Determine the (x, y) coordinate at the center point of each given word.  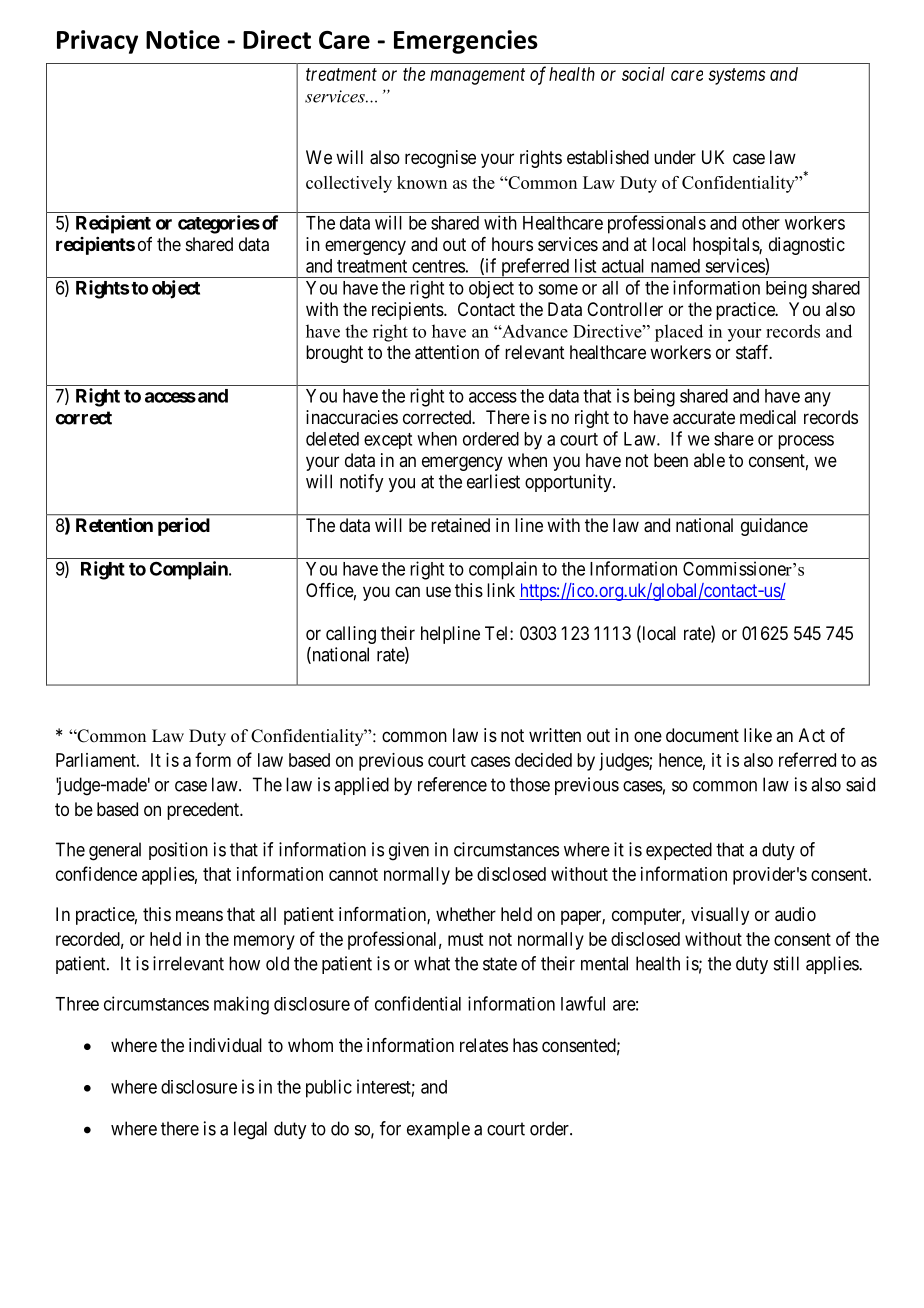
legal (250, 1130)
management (477, 76)
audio (795, 914)
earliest (493, 481)
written (555, 735)
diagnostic (807, 246)
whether (466, 914)
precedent (204, 811)
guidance (774, 527)
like (758, 735)
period (184, 527)
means (199, 916)
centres (438, 266)
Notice (183, 39)
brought (334, 354)
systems (737, 76)
